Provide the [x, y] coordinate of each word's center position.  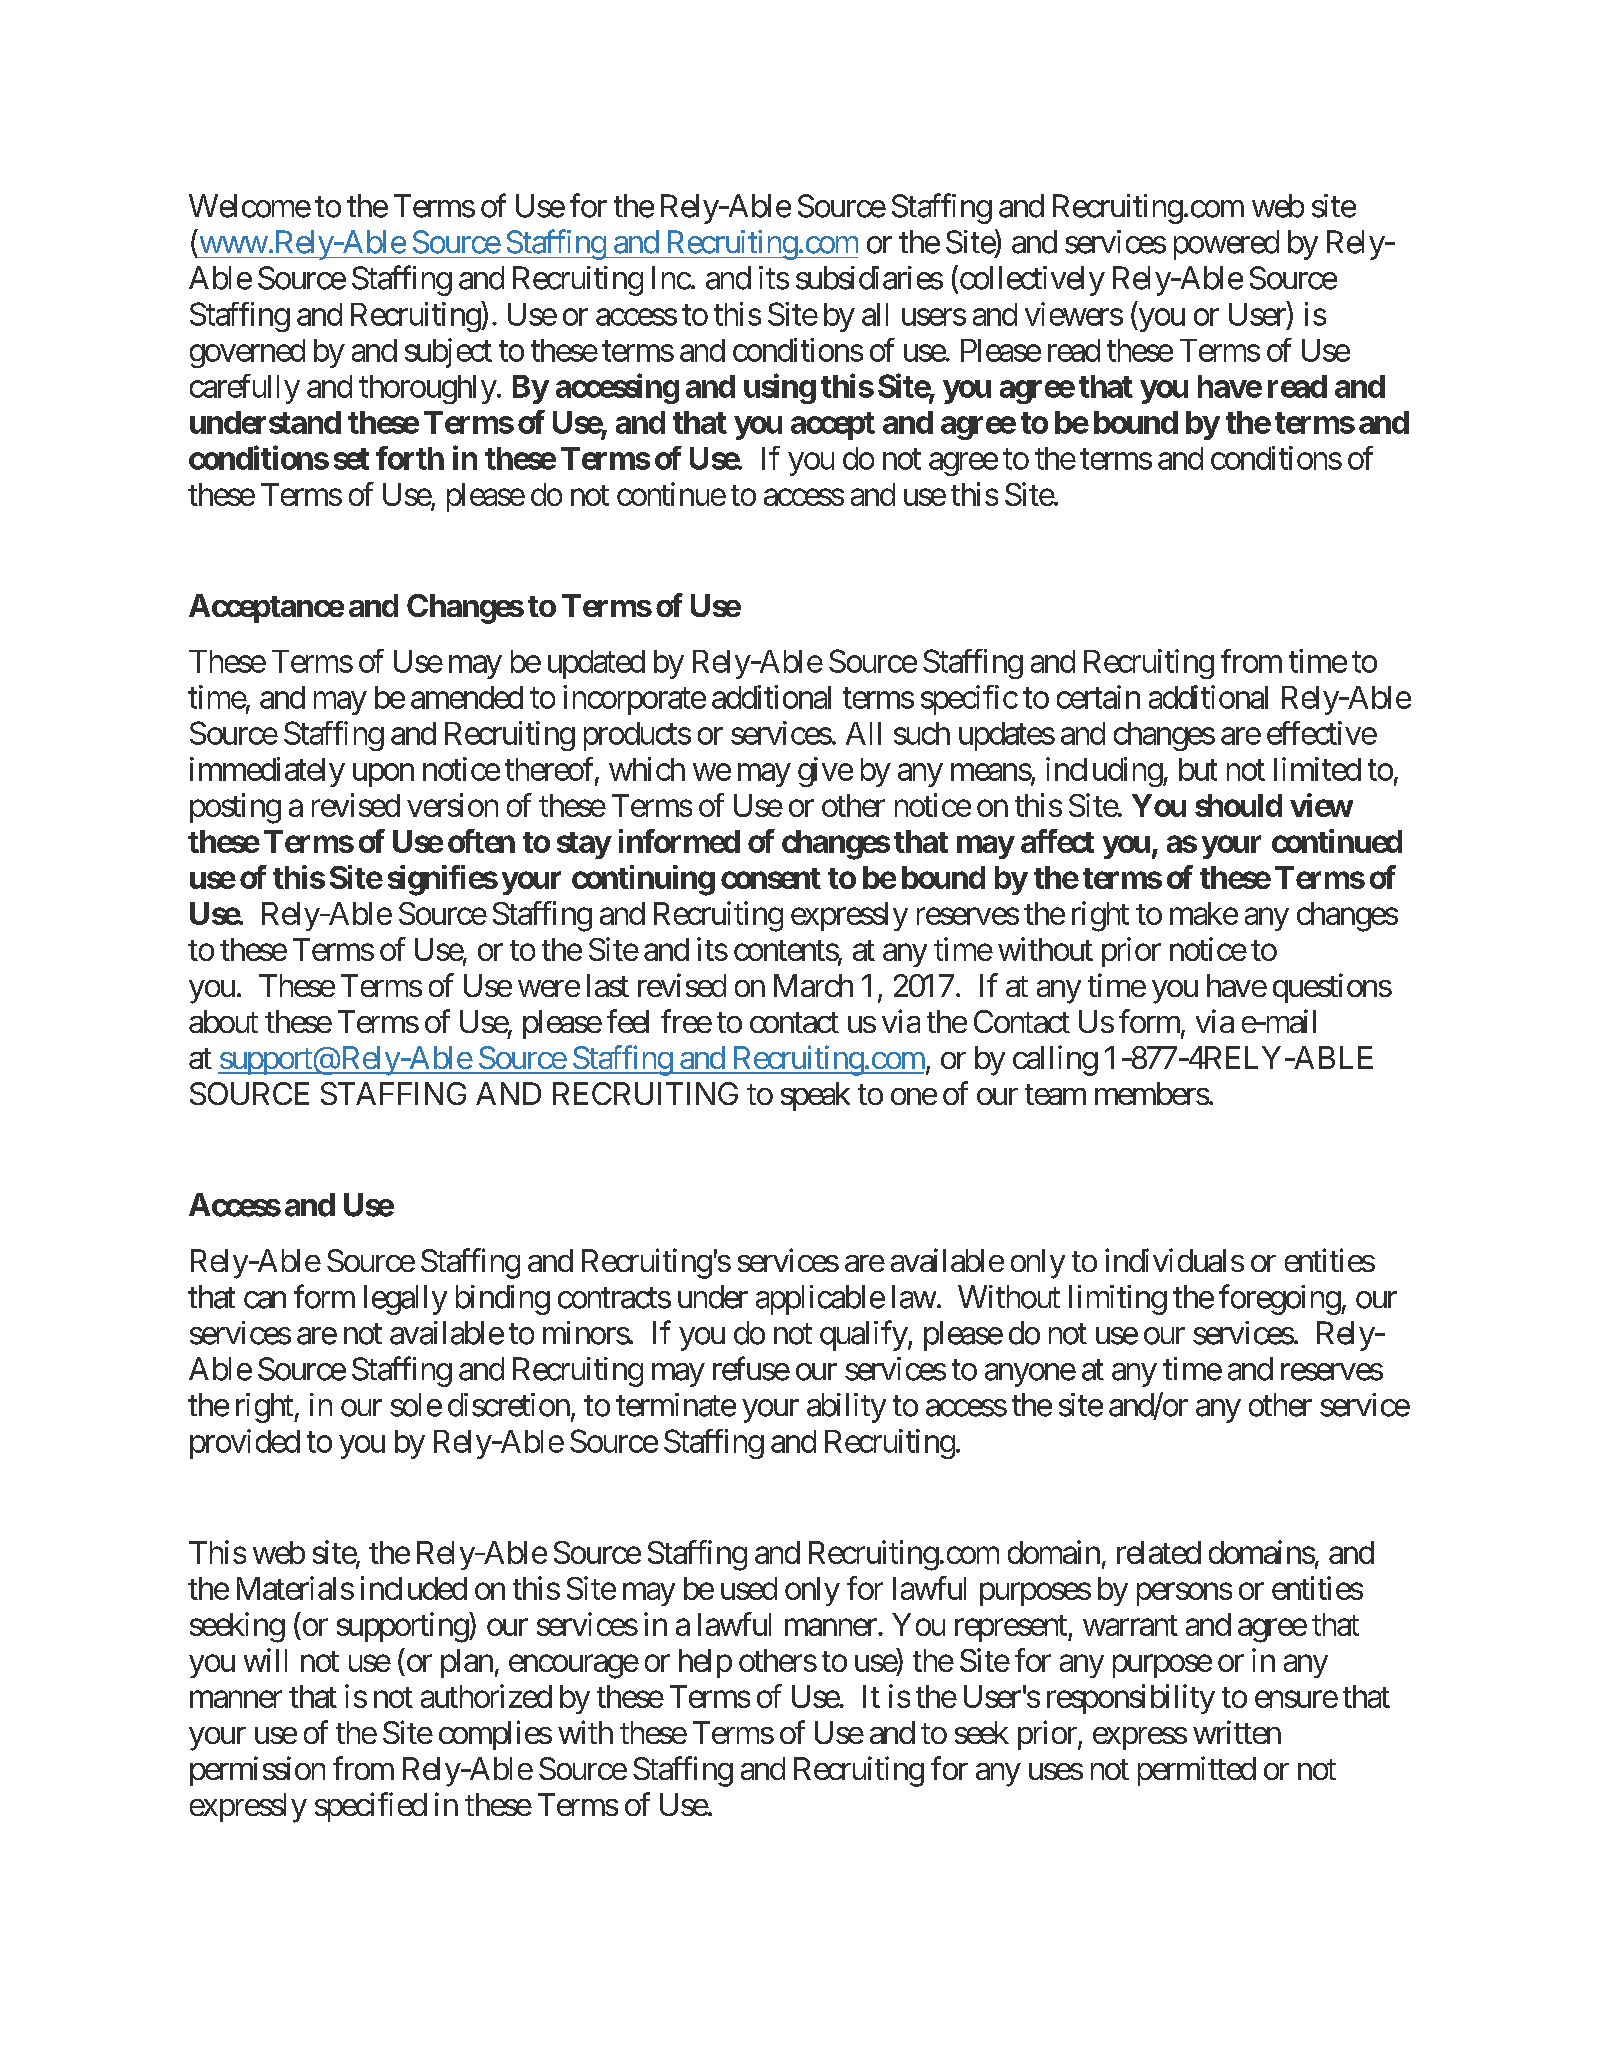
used [749, 1588]
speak [815, 1096]
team [1055, 1094]
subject [448, 353]
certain [1098, 697]
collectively [1031, 280]
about [223, 1021]
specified [371, 1807]
